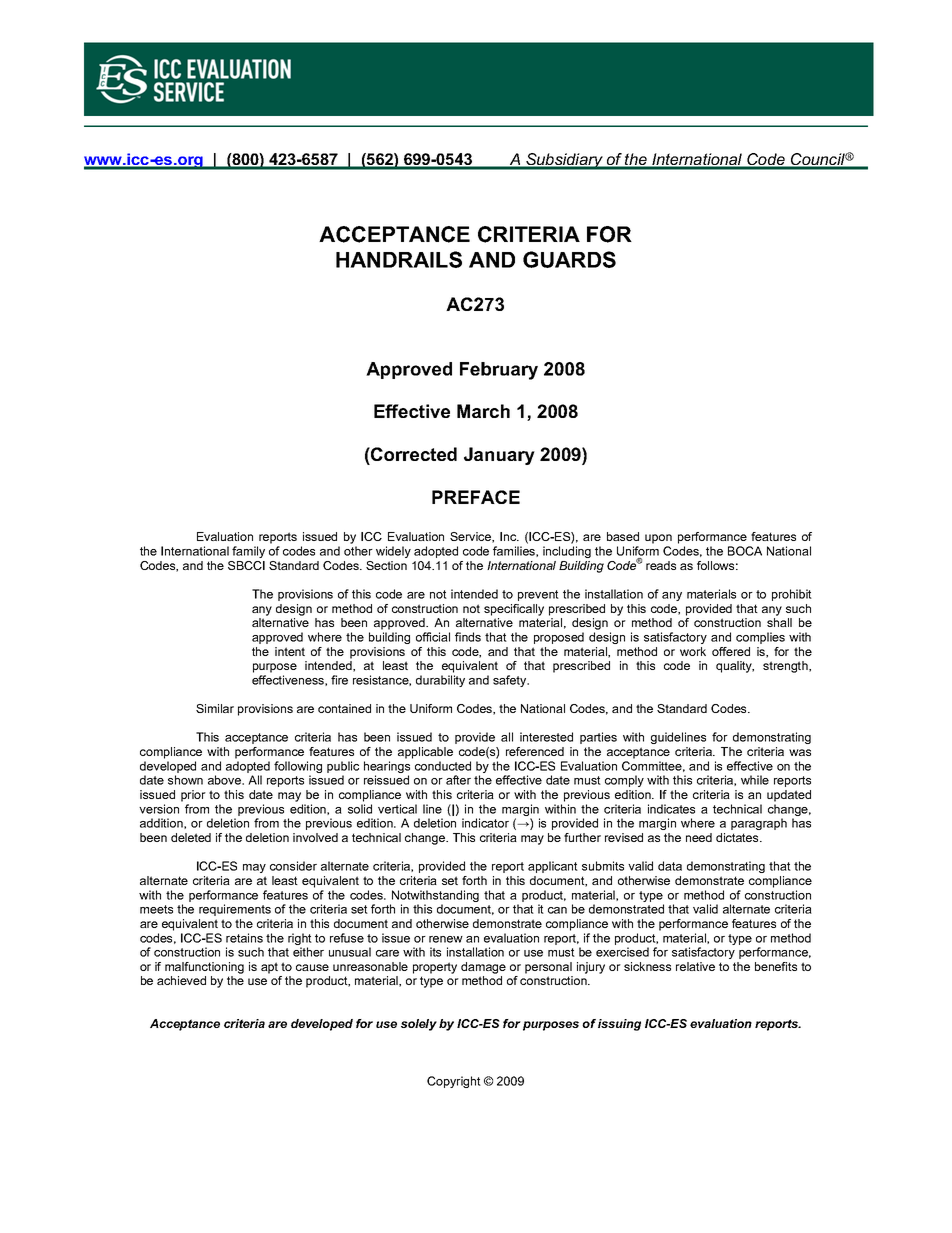 The height and width of the screenshot is (1233, 952). What do you see at coordinates (483, 968) in the screenshot?
I see `damage` at bounding box center [483, 968].
